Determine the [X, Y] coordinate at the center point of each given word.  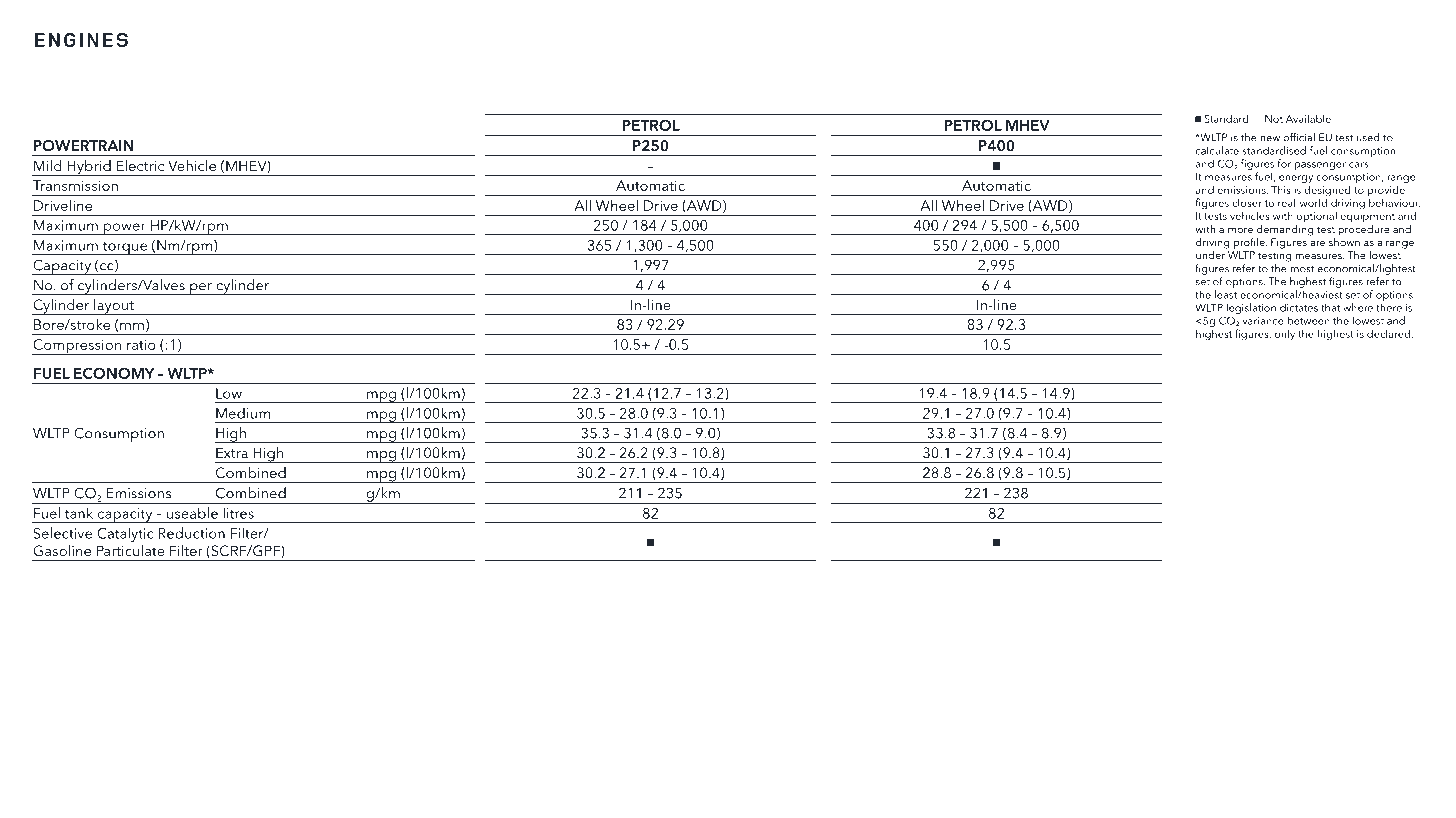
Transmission [75, 185]
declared [1388, 333]
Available [1309, 118]
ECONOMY [114, 373]
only [1285, 335]
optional [1316, 216]
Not [1274, 119]
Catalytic [125, 534]
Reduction [192, 533]
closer [1247, 202]
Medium [243, 413]
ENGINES [81, 40]
